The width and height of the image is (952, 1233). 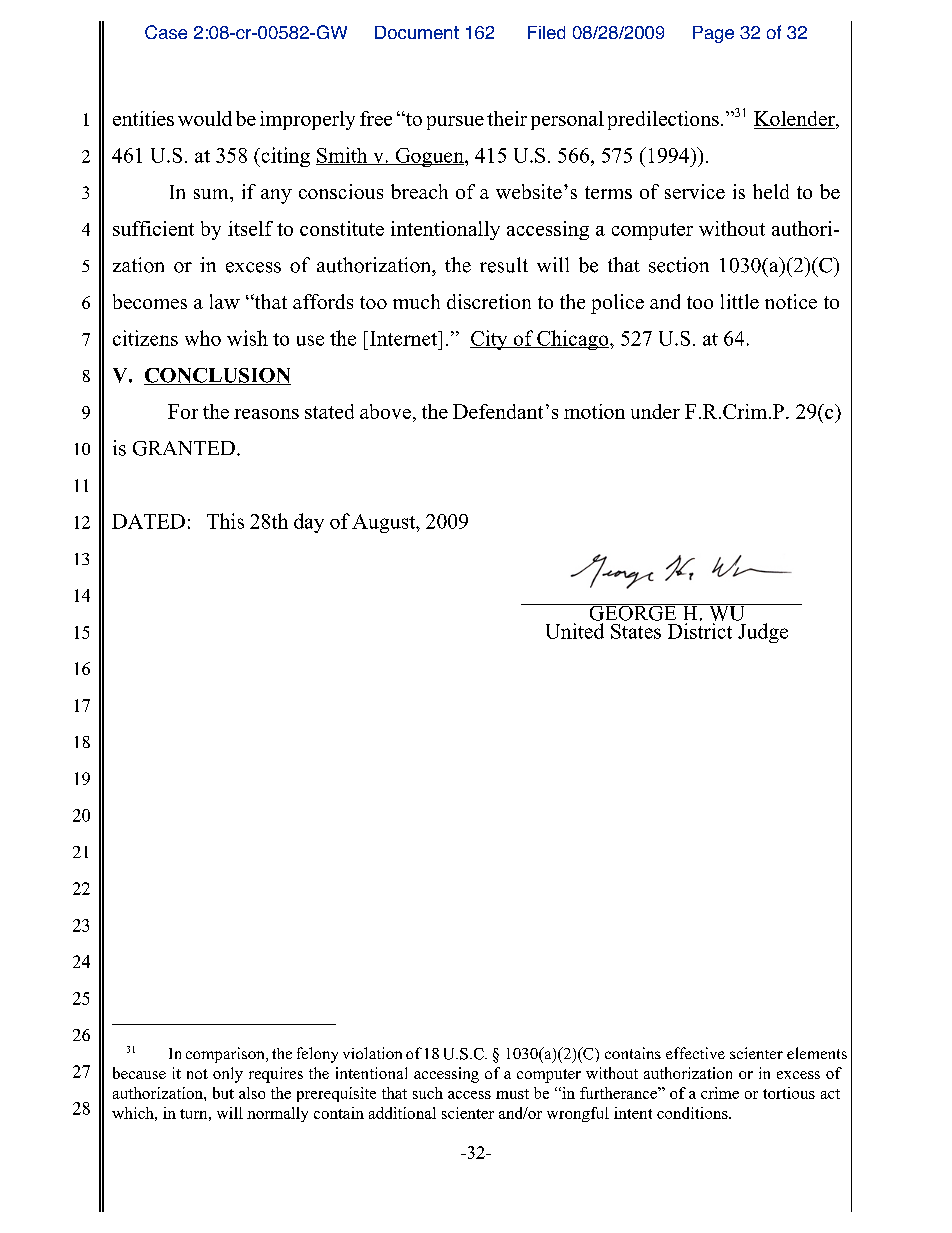 What do you see at coordinates (713, 34) in the image?
I see `Page` at bounding box center [713, 34].
